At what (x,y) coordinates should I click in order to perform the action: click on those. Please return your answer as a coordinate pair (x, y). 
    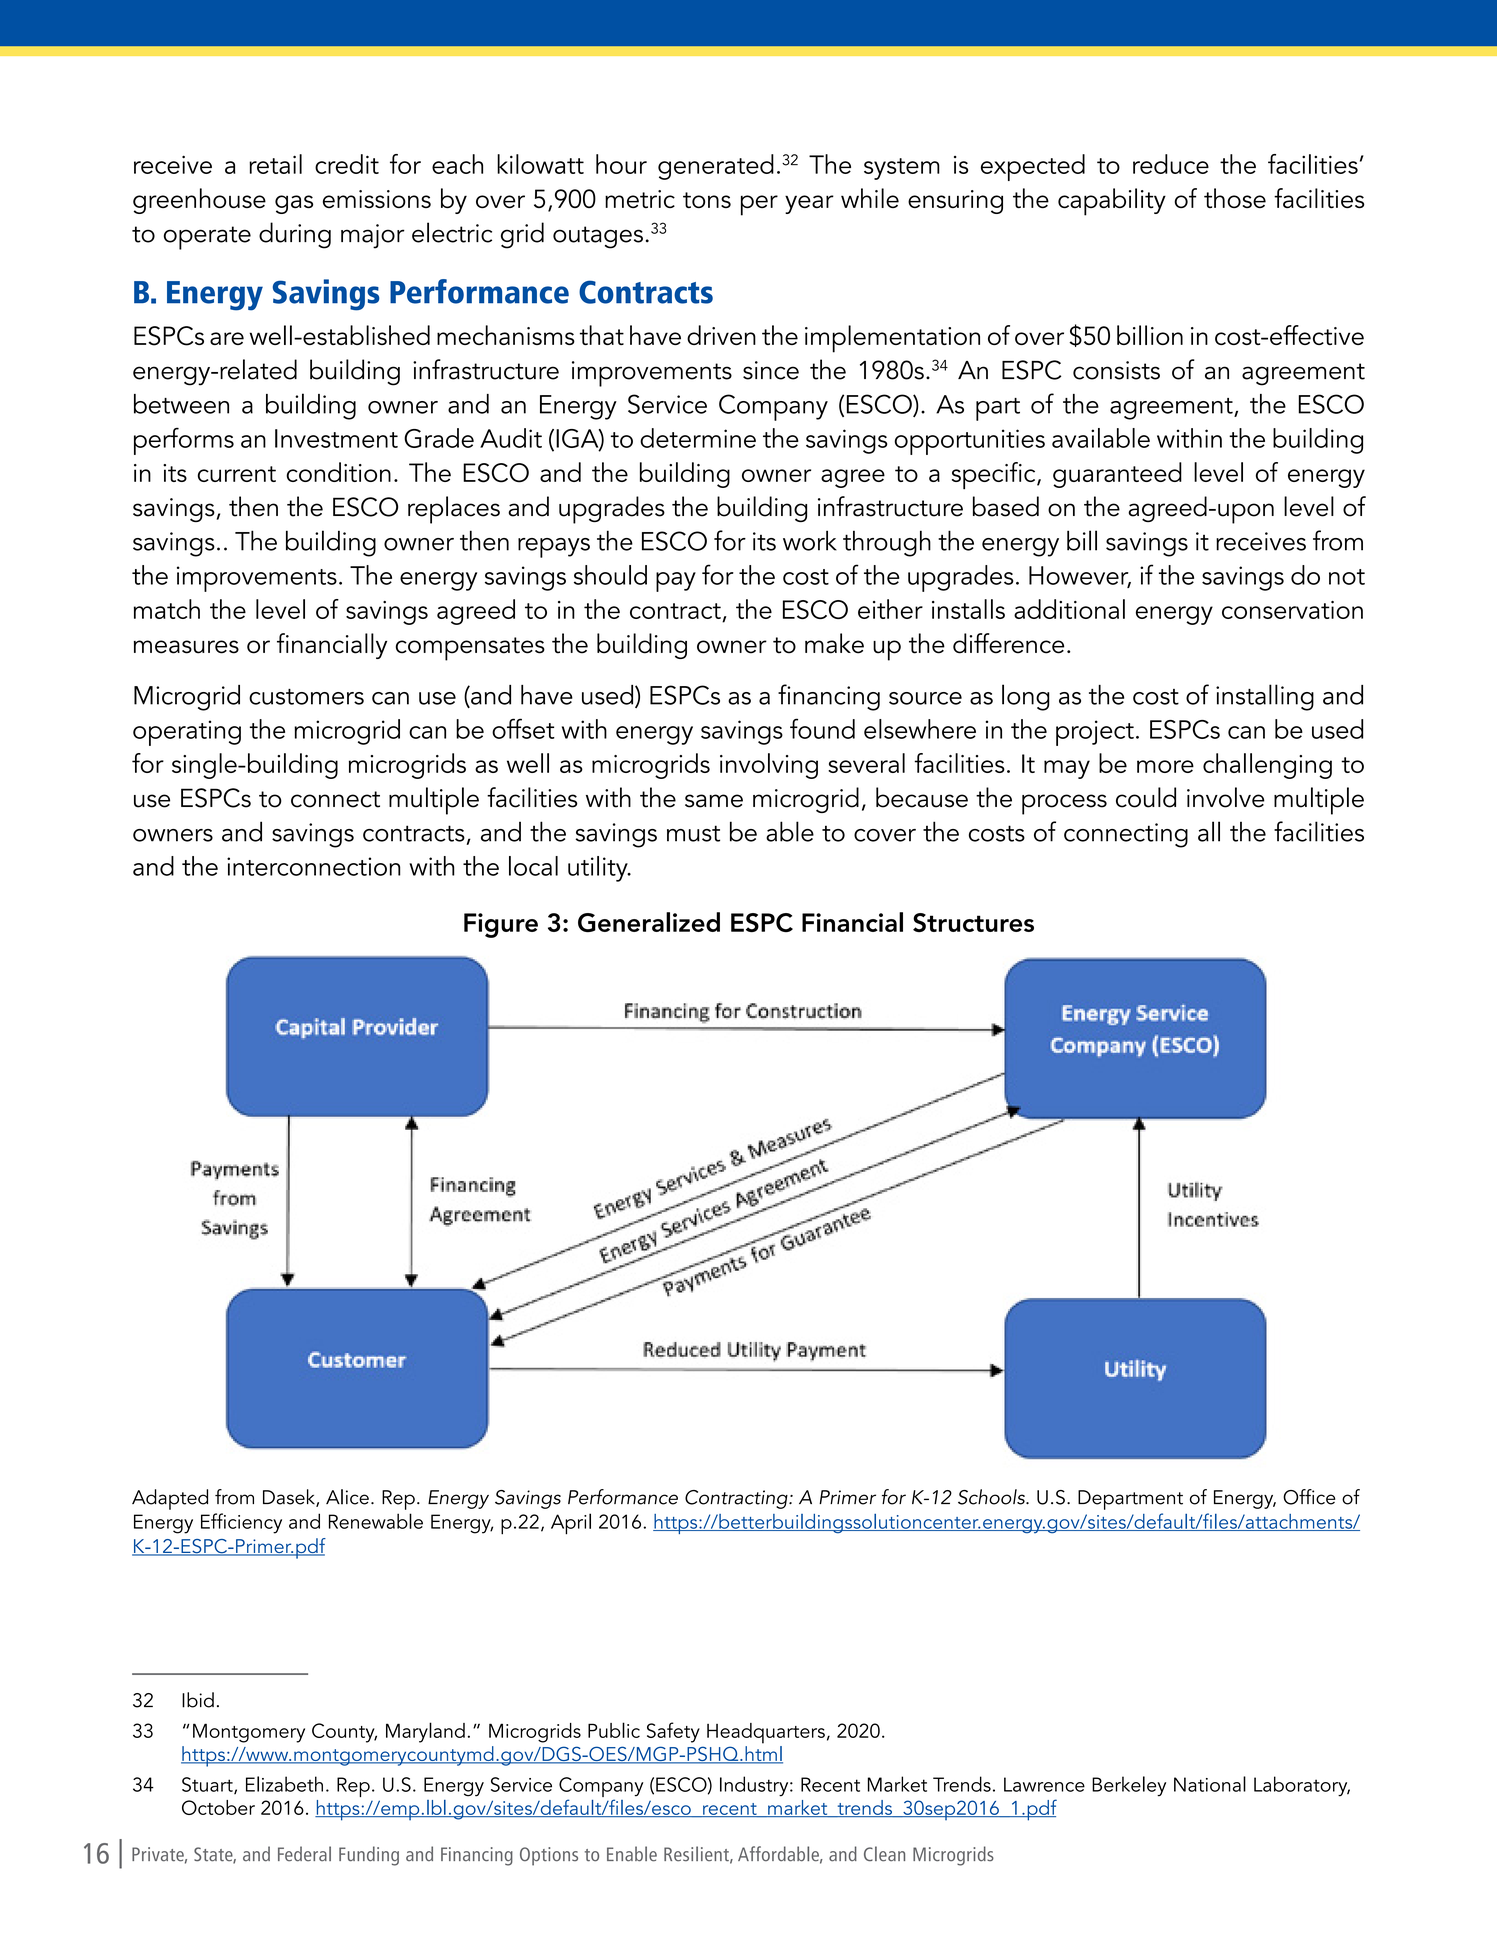
    Looking at the image, I should click on (1235, 198).
